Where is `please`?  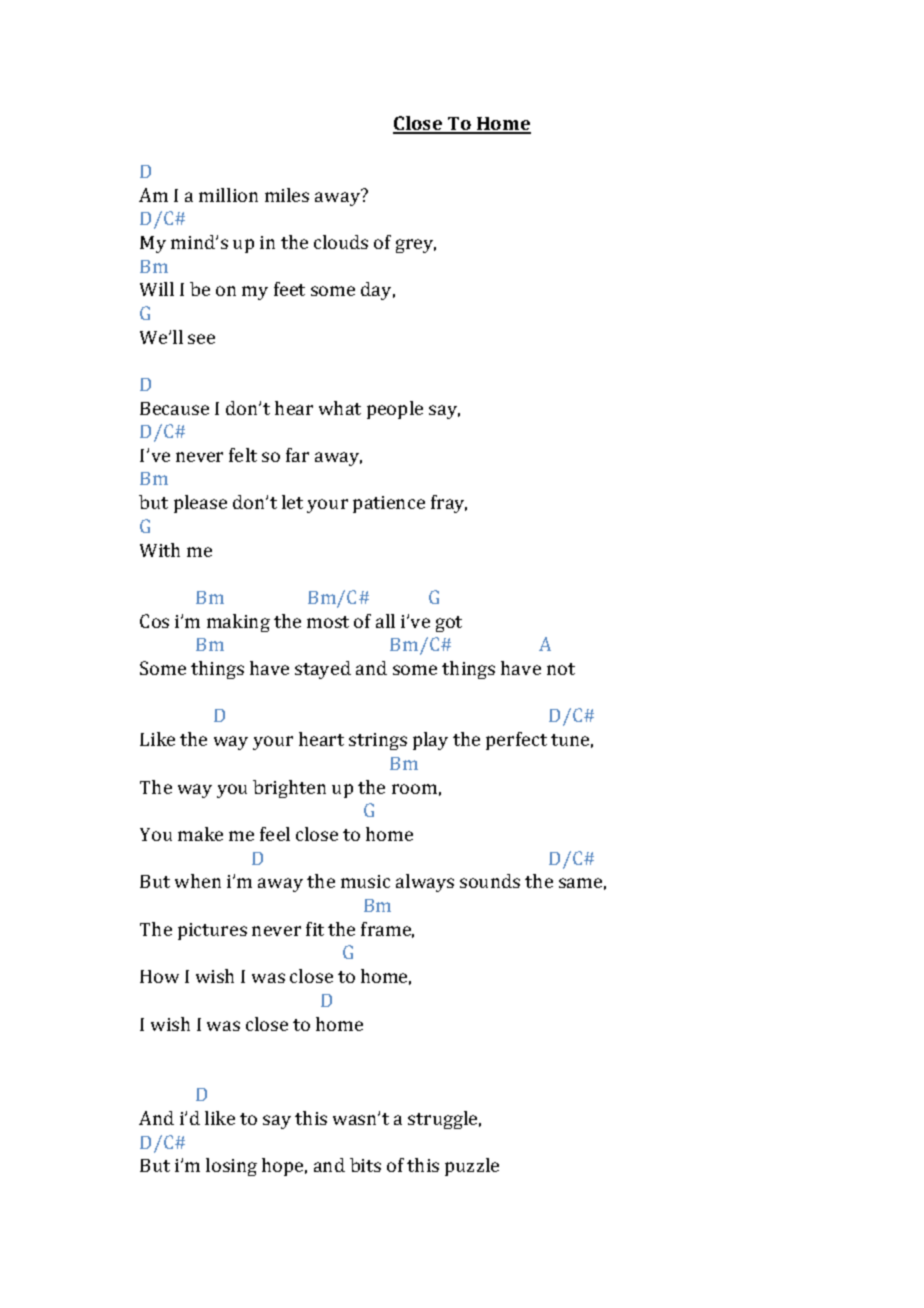 please is located at coordinates (200, 504).
